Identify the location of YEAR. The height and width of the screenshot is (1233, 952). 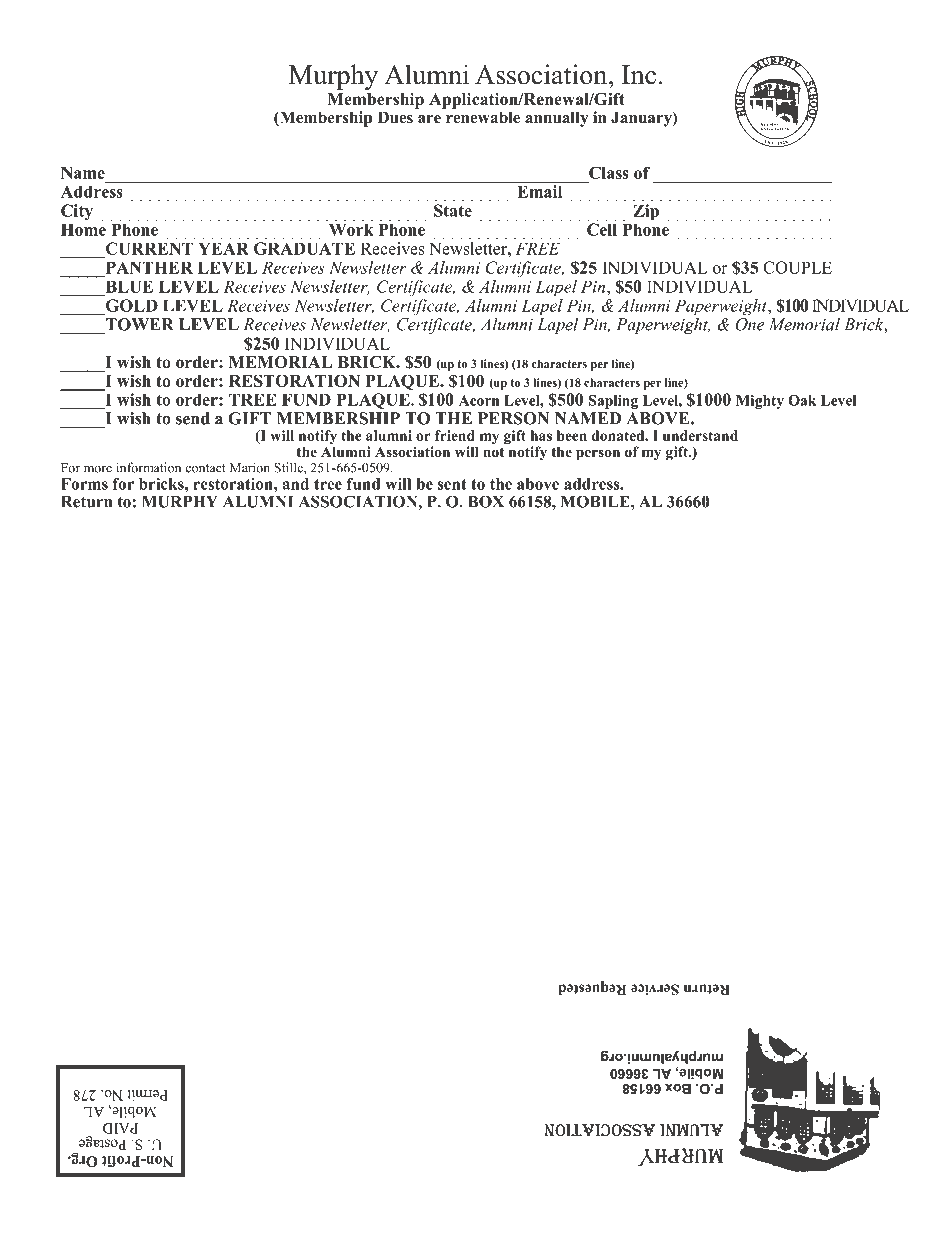
(223, 248).
